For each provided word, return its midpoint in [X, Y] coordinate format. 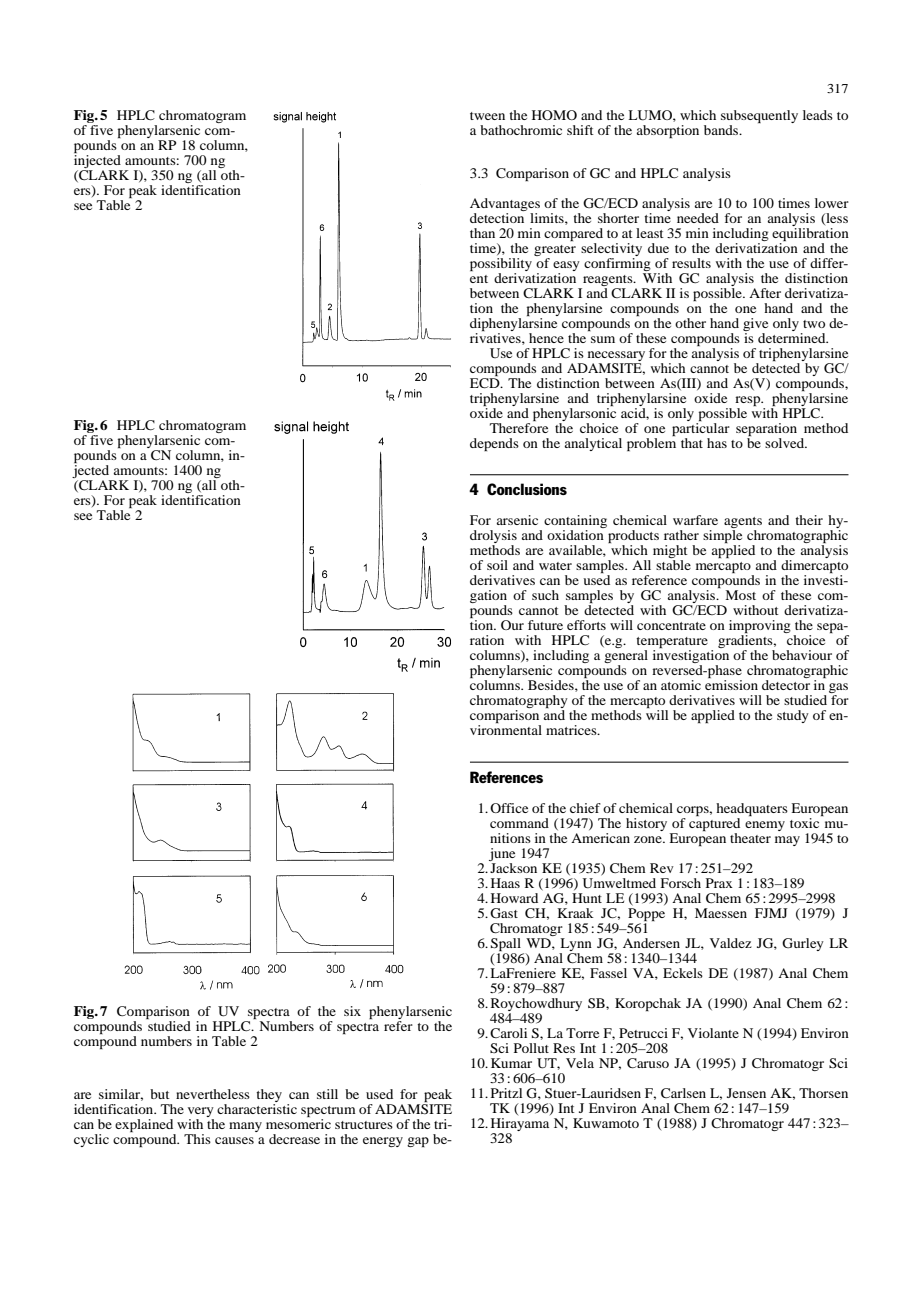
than [482, 233]
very [201, 1113]
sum [603, 339]
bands [722, 130]
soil [497, 565]
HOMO [554, 115]
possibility [501, 264]
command [519, 823]
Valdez [731, 943]
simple [722, 538]
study [793, 716]
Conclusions [527, 489]
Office [509, 808]
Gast [504, 913]
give [755, 326]
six [352, 1011]
